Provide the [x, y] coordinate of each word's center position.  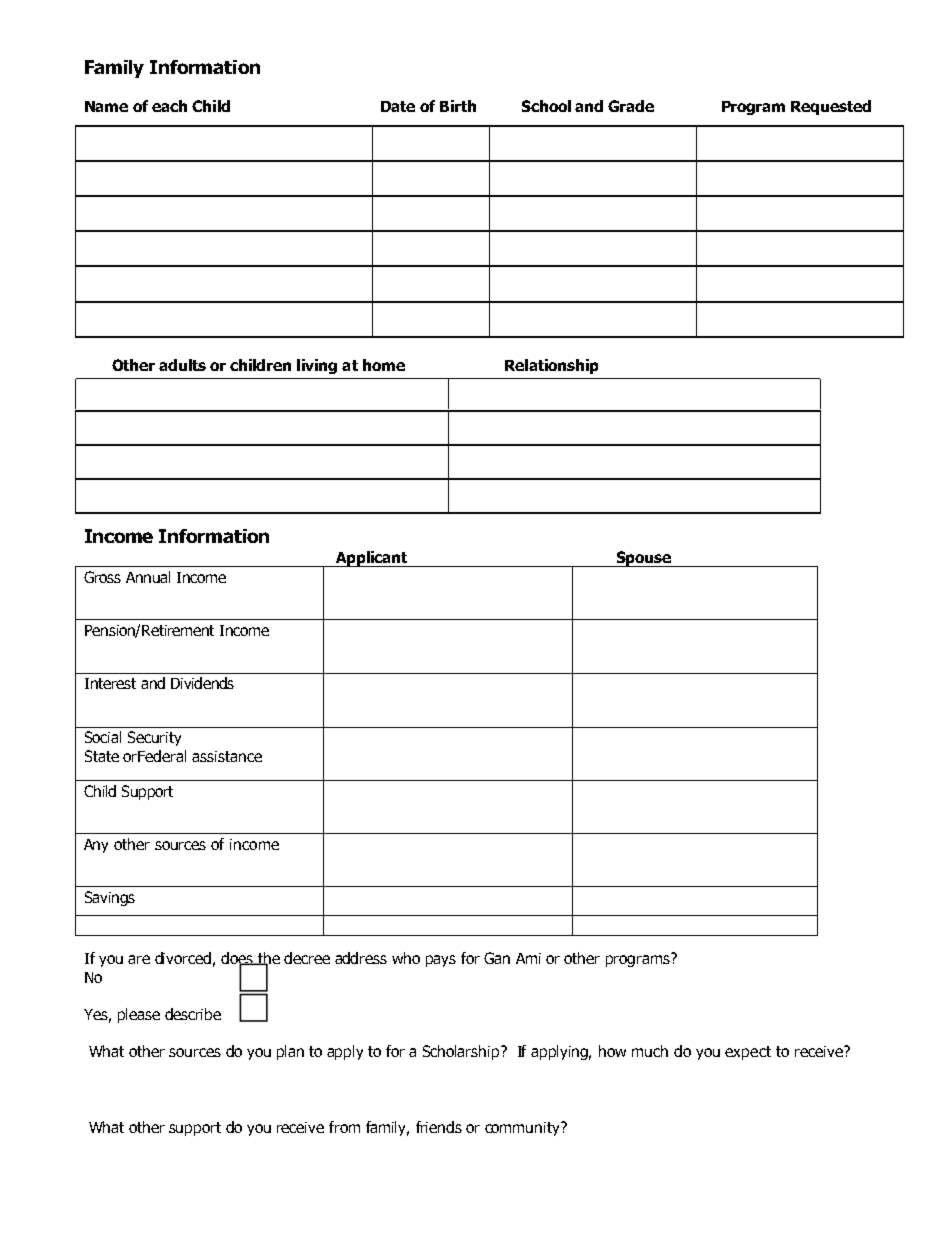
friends [439, 1127]
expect [748, 1053]
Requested [831, 107]
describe [193, 1014]
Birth [458, 106]
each [169, 106]
